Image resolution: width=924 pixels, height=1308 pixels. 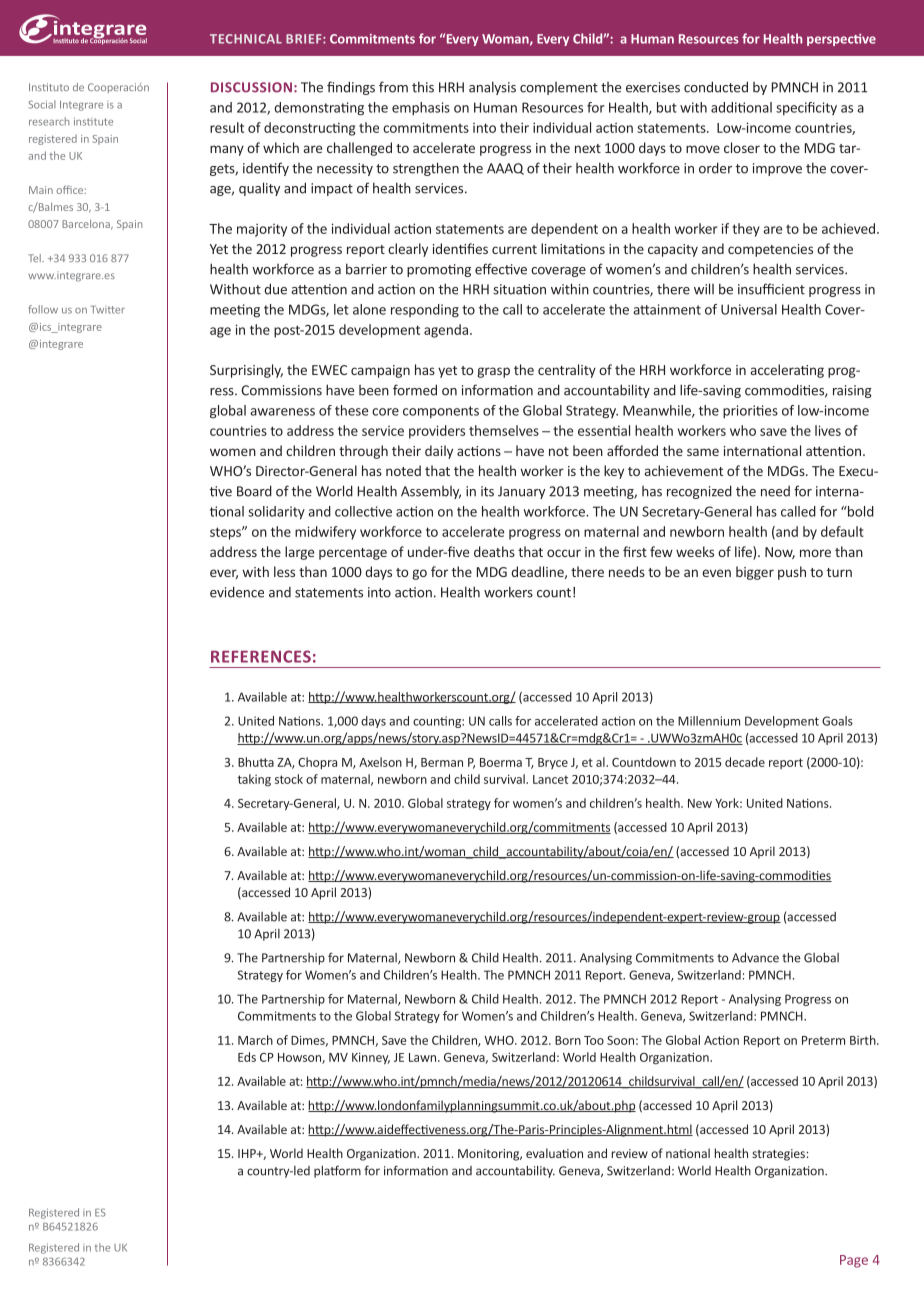 What do you see at coordinates (703, 452) in the page?
I see `same` at bounding box center [703, 452].
